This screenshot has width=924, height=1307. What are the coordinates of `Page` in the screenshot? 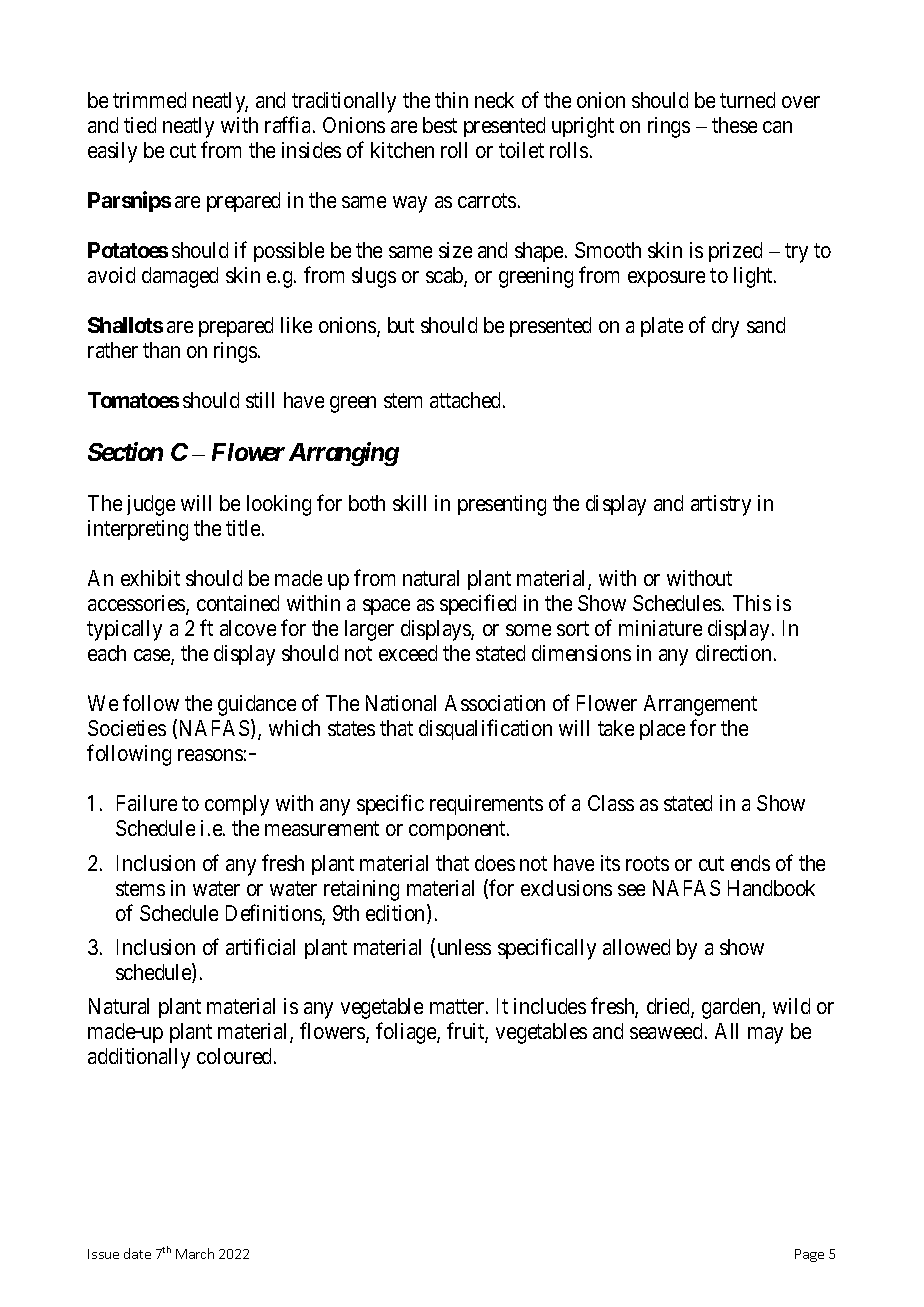 It's located at (809, 1255).
